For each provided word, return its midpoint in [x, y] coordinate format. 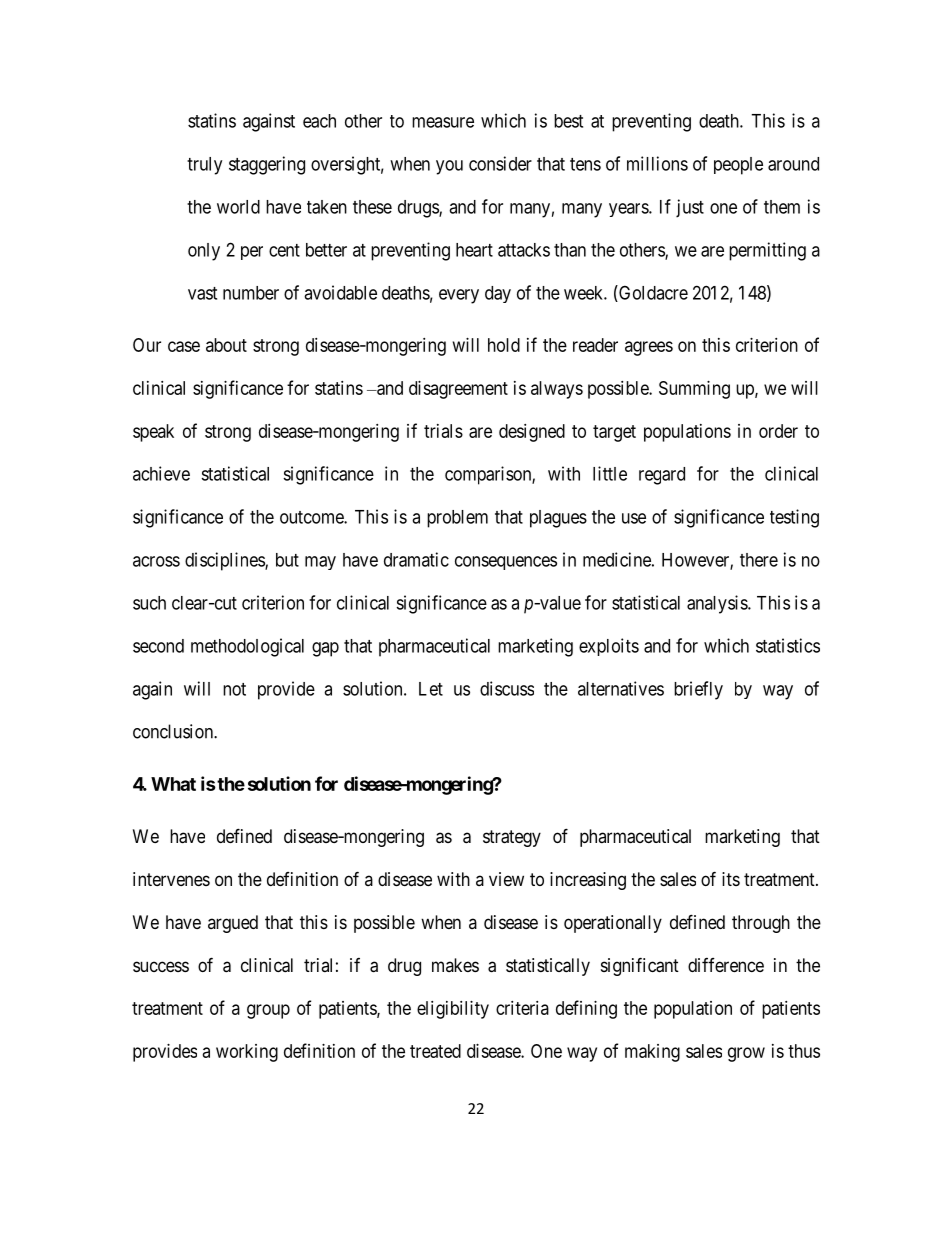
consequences [506, 563]
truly [204, 166]
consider [500, 163]
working [247, 1053]
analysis [718, 604]
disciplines [225, 561]
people [738, 166]
